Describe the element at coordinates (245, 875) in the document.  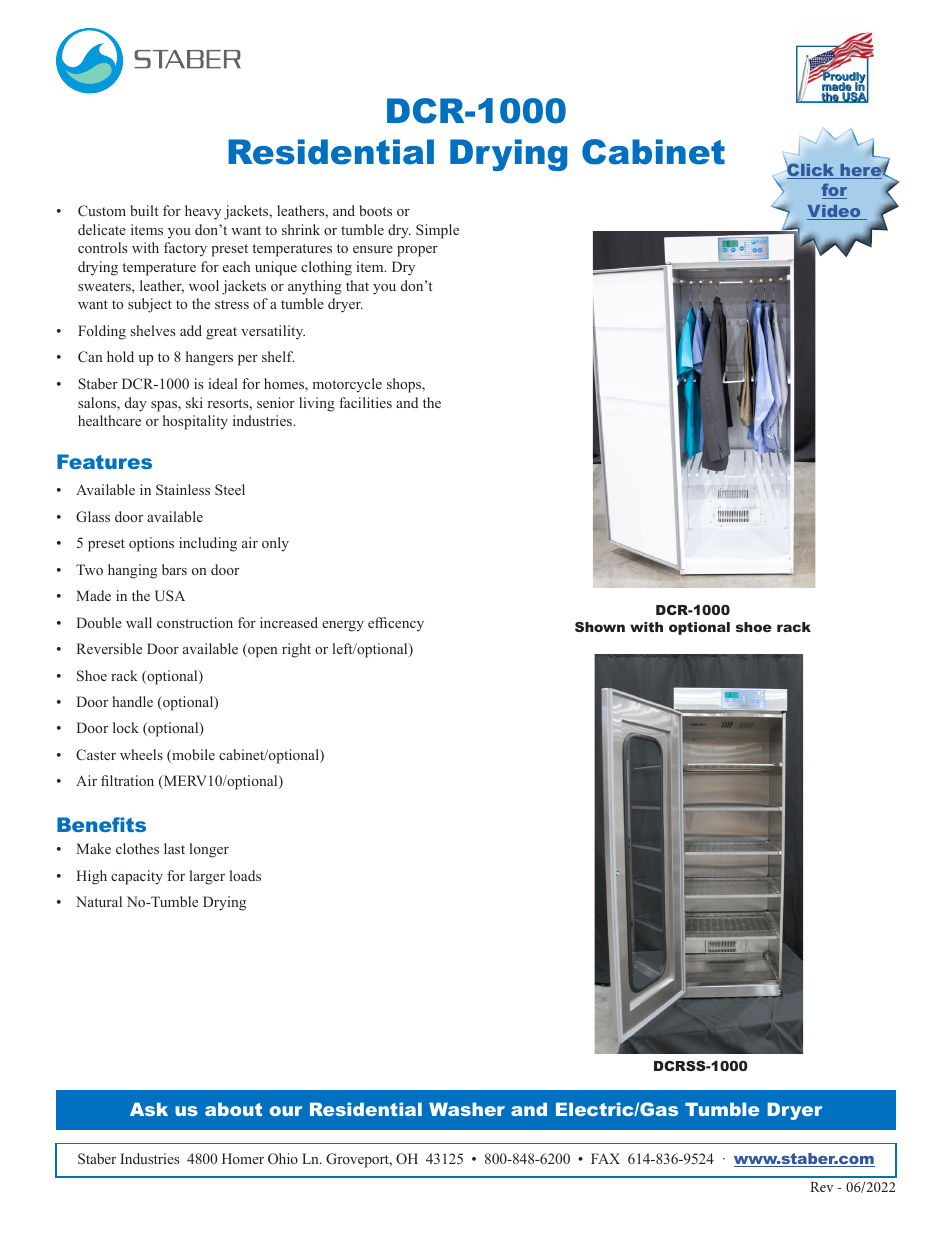
I see `loads` at that location.
